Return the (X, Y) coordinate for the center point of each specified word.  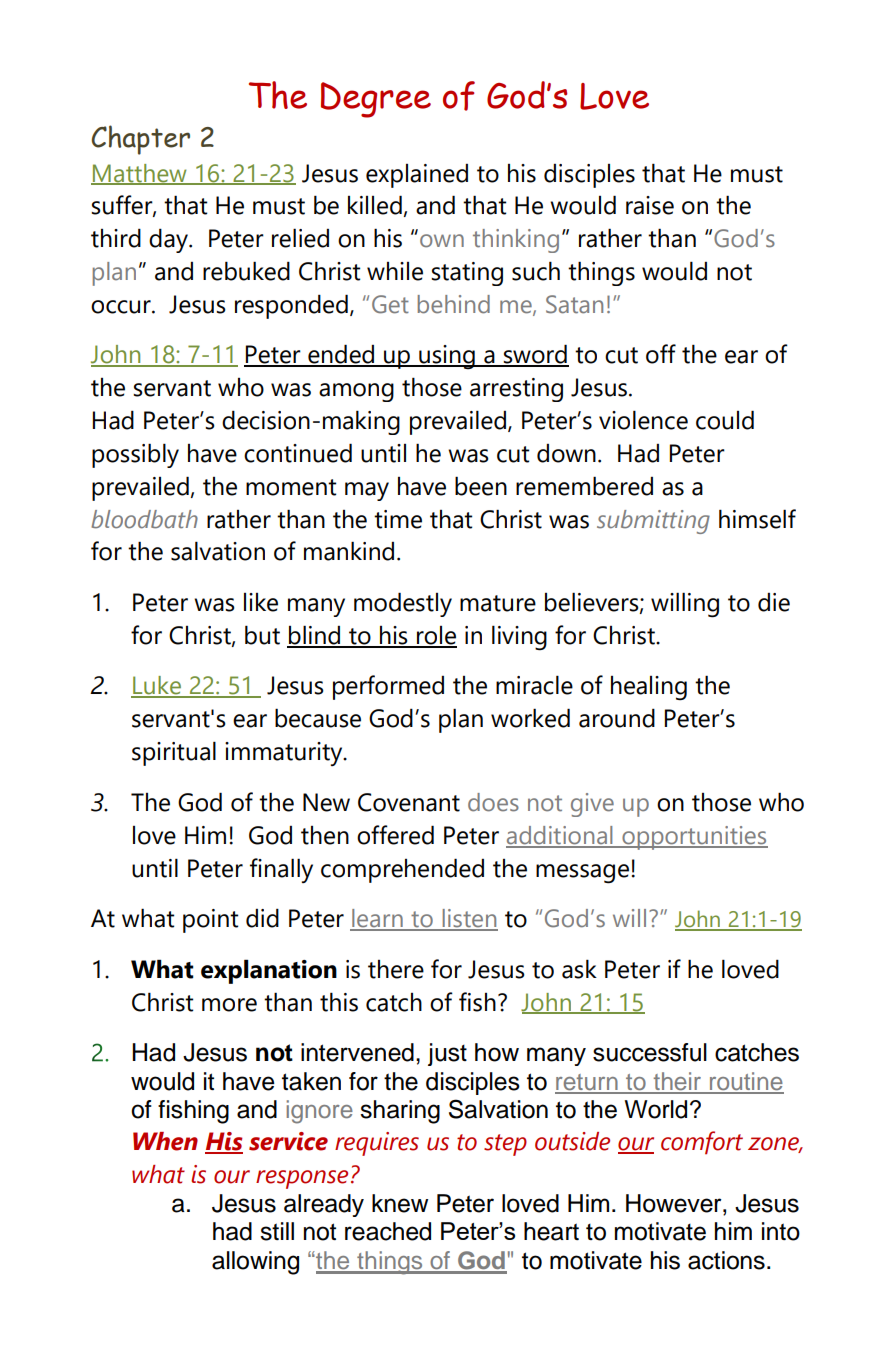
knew (400, 1203)
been (481, 486)
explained (417, 176)
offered (395, 835)
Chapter (141, 140)
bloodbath (144, 519)
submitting (653, 522)
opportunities (694, 838)
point (210, 921)
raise (650, 205)
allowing (255, 1263)
